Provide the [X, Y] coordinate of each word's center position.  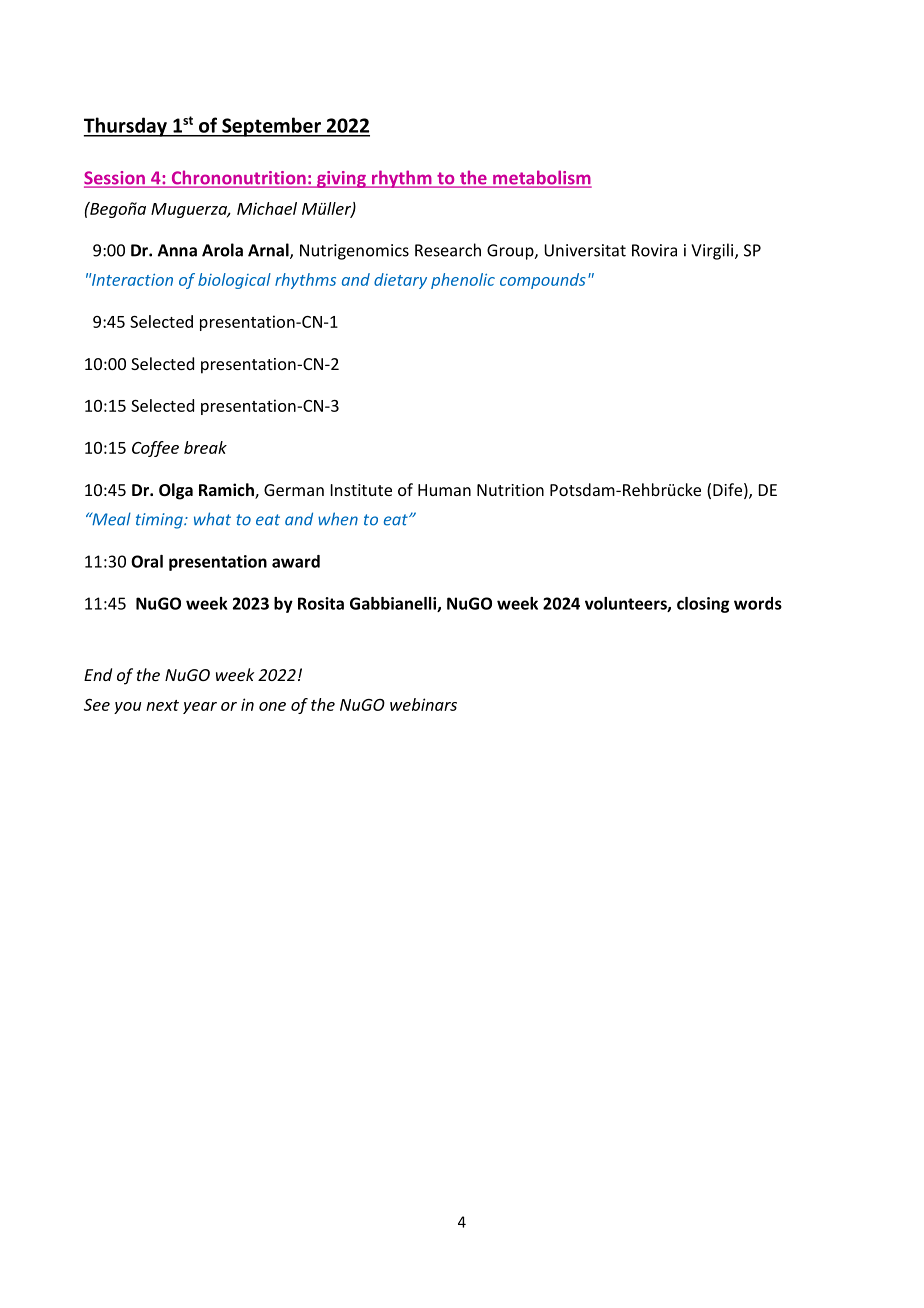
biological [234, 281]
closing [703, 605]
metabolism [541, 178]
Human [444, 490]
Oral [147, 561]
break [205, 447]
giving [341, 179]
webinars [423, 704]
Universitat [585, 250]
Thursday [126, 127]
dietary [400, 281]
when [338, 519]
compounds [543, 281]
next [162, 705]
